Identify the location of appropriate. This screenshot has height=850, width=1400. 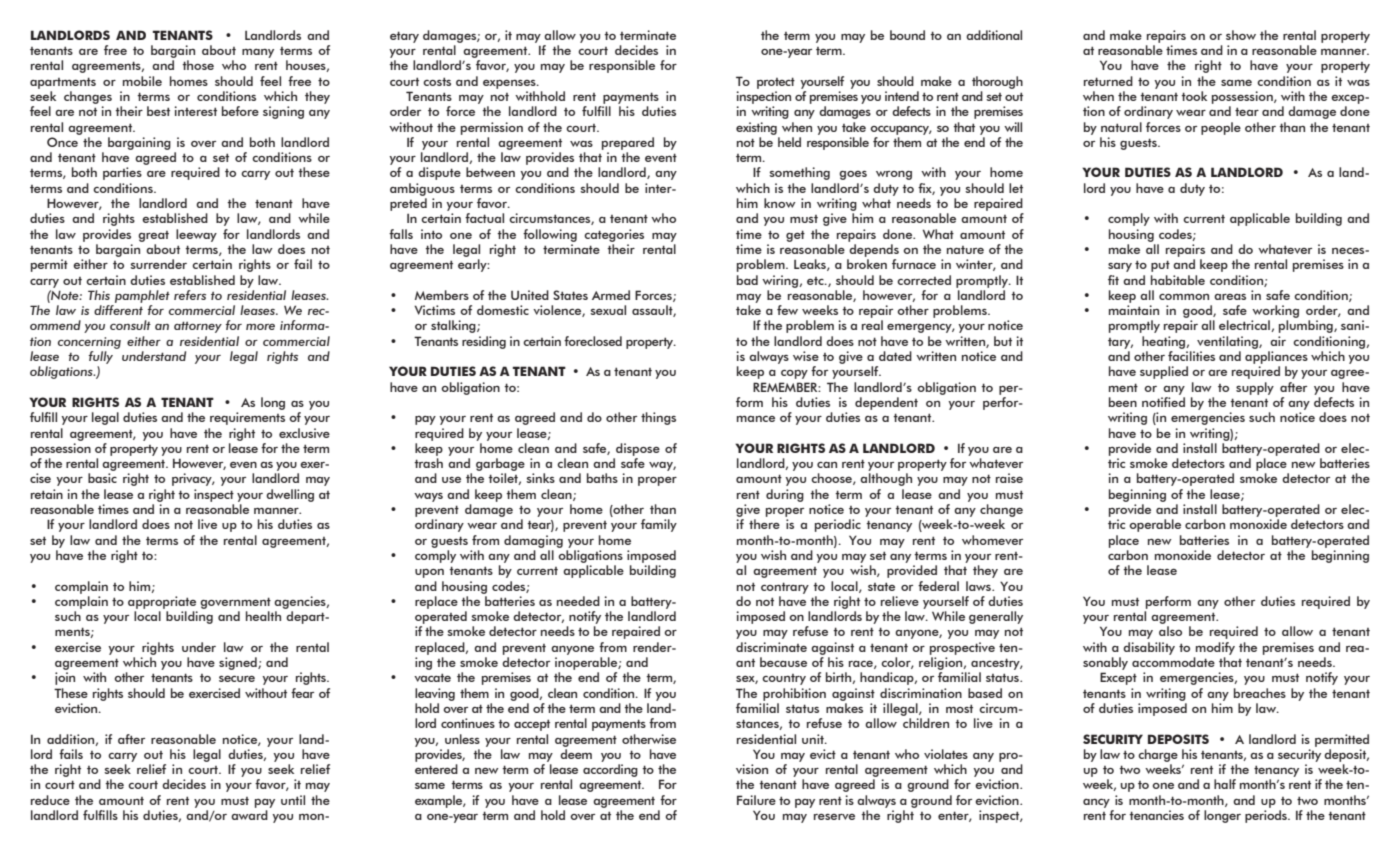
(162, 602).
